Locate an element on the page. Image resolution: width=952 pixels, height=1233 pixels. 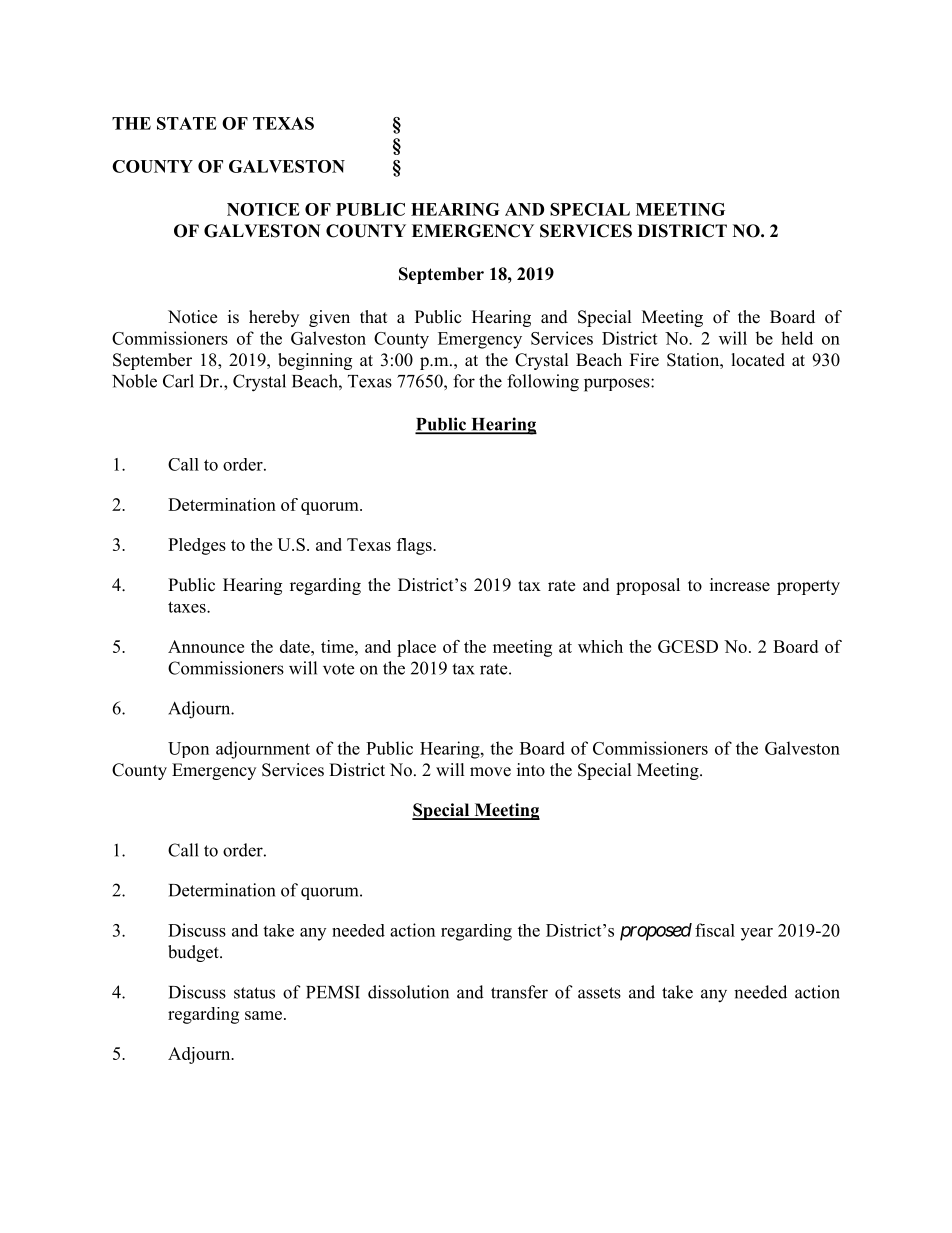
located is located at coordinates (758, 360).
